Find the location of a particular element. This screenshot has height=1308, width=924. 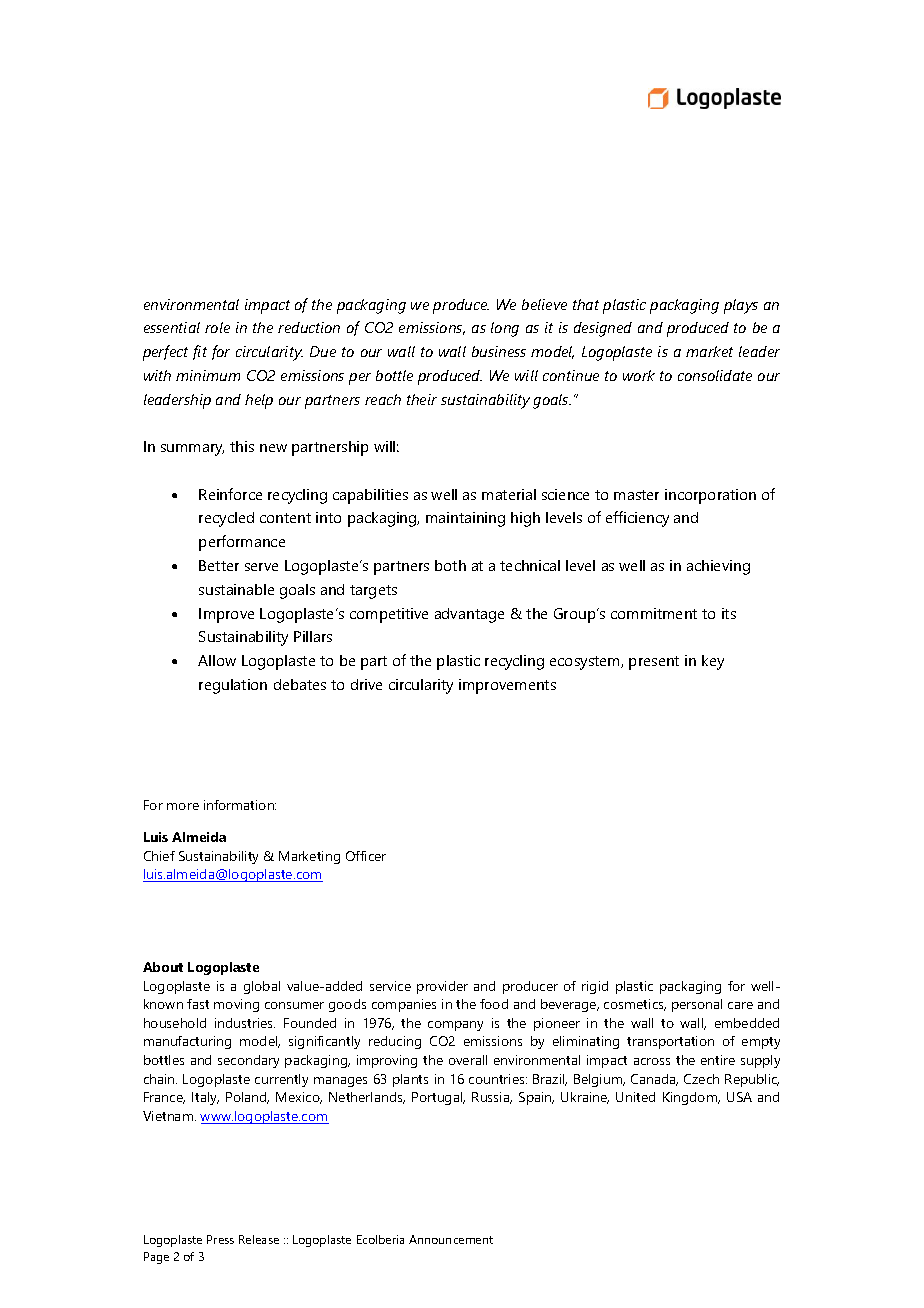

long is located at coordinates (505, 329).
